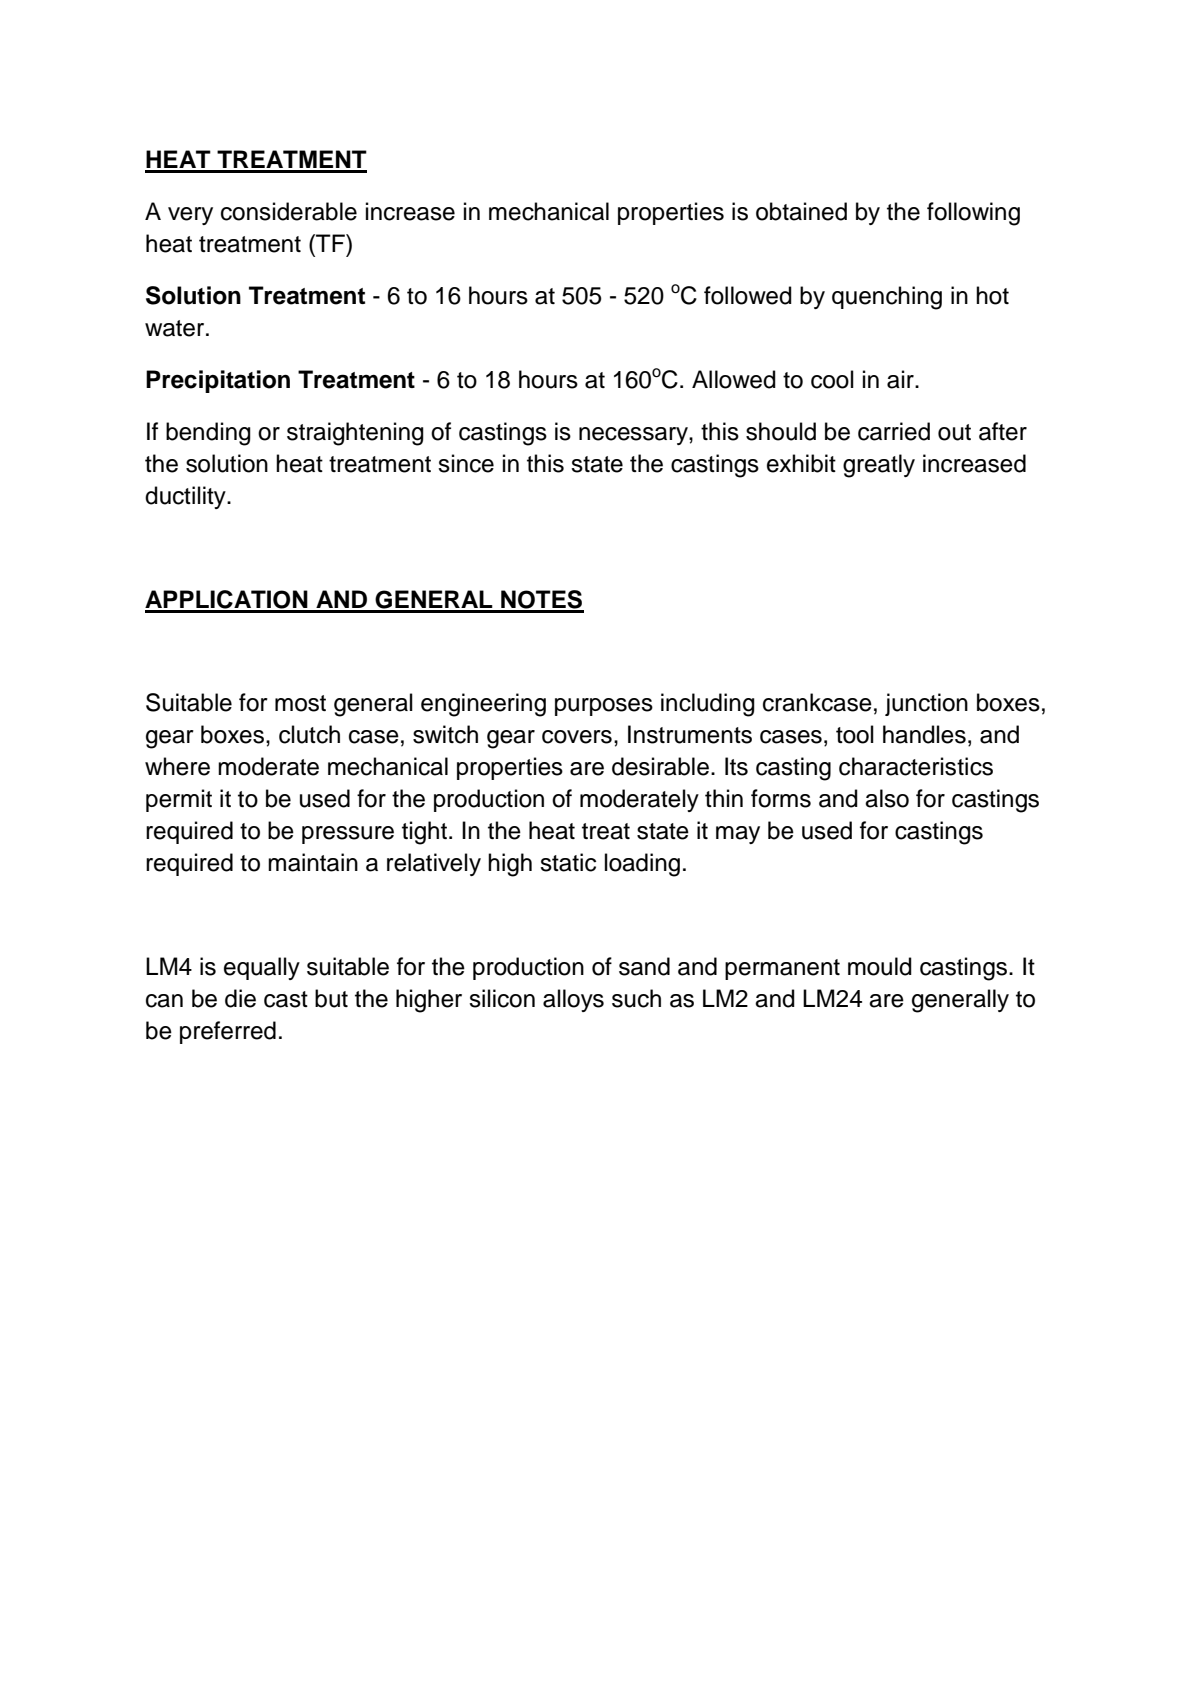 The width and height of the page is (1200, 1697). I want to click on followed, so click(748, 295).
